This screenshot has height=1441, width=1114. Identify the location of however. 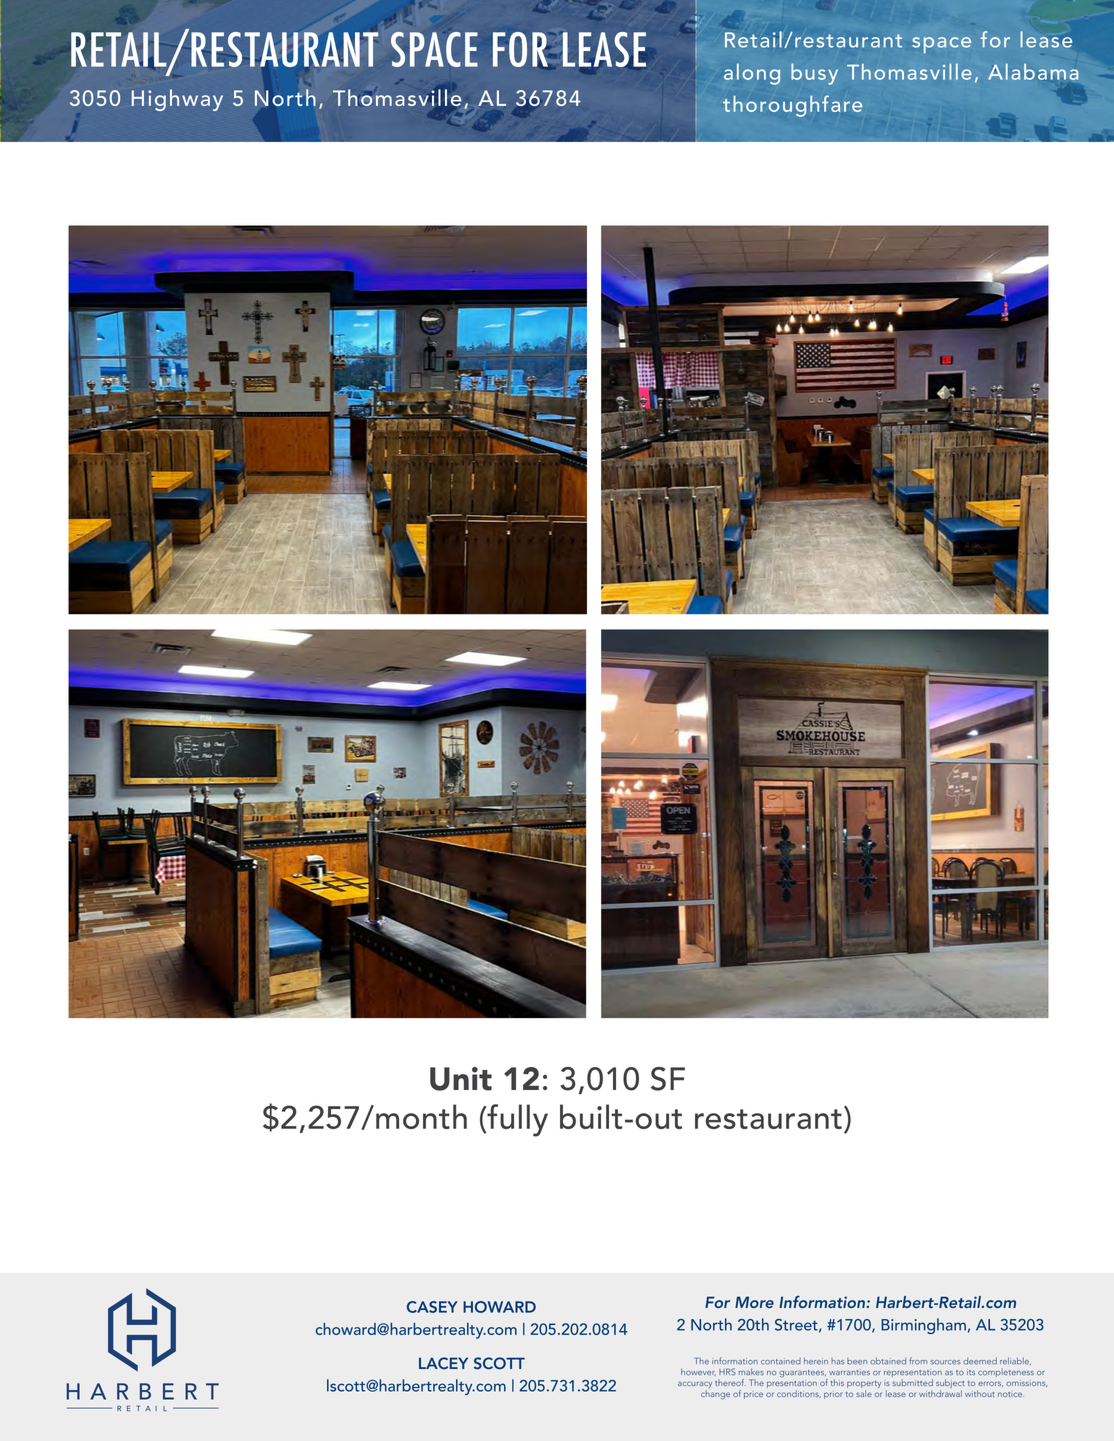
(698, 1372).
